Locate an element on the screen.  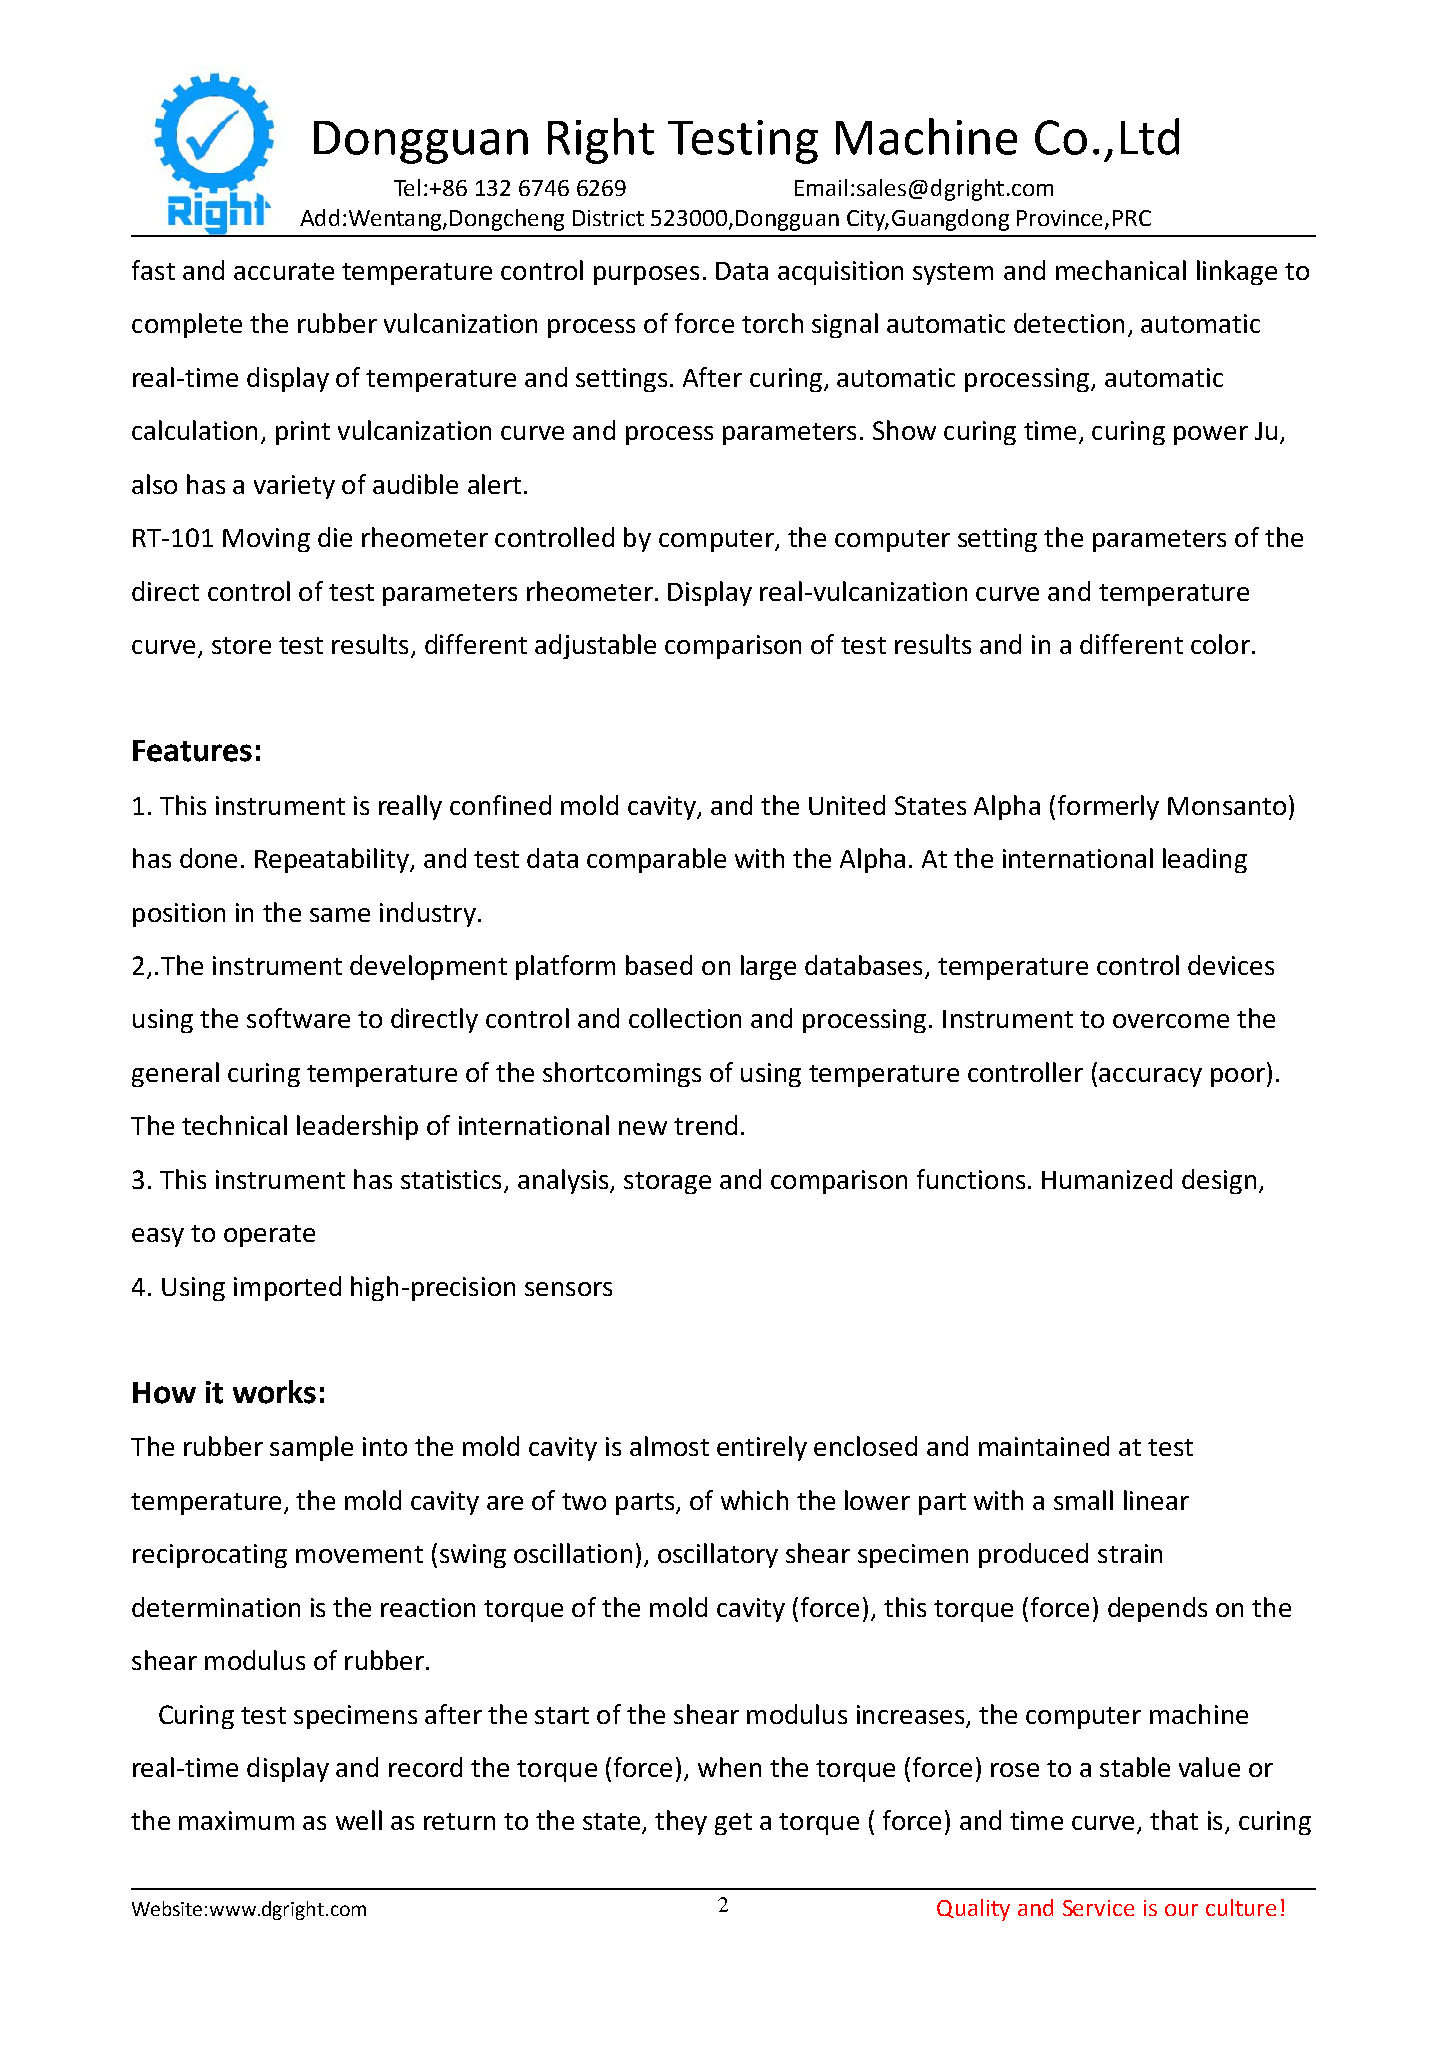
mechanical is located at coordinates (1121, 270).
